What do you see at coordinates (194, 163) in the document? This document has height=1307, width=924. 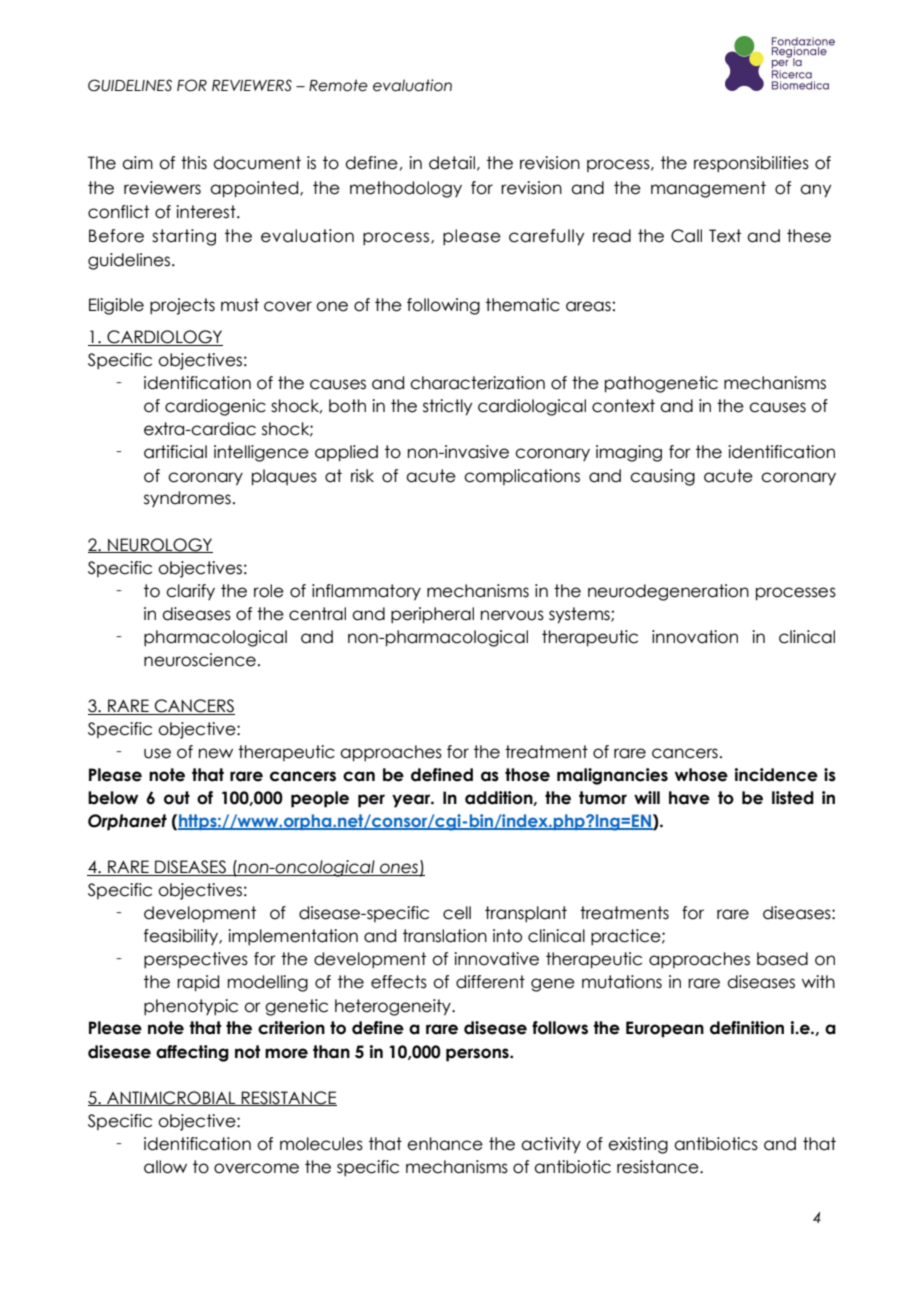 I see `this` at bounding box center [194, 163].
